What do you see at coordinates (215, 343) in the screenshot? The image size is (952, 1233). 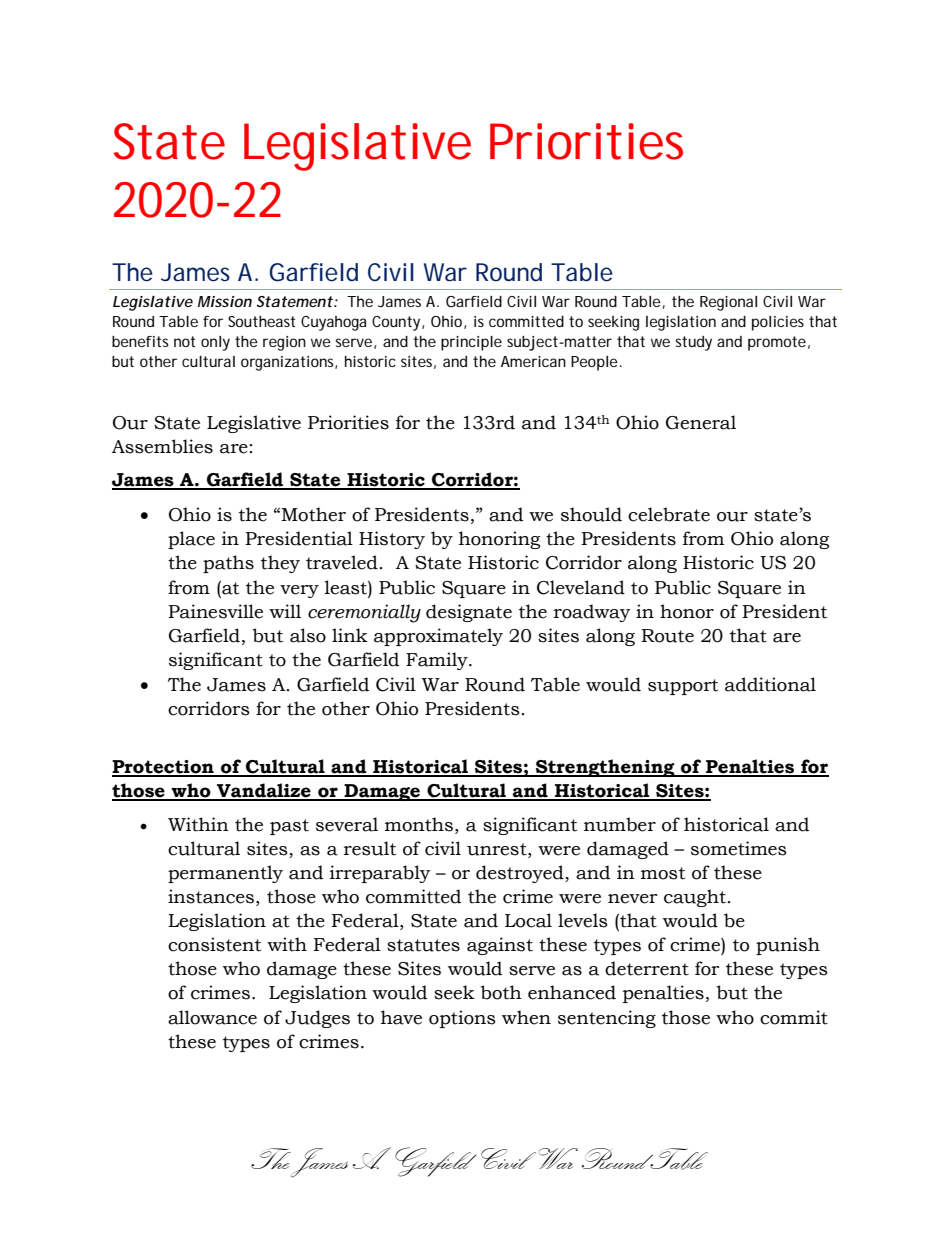 I see `only` at bounding box center [215, 343].
